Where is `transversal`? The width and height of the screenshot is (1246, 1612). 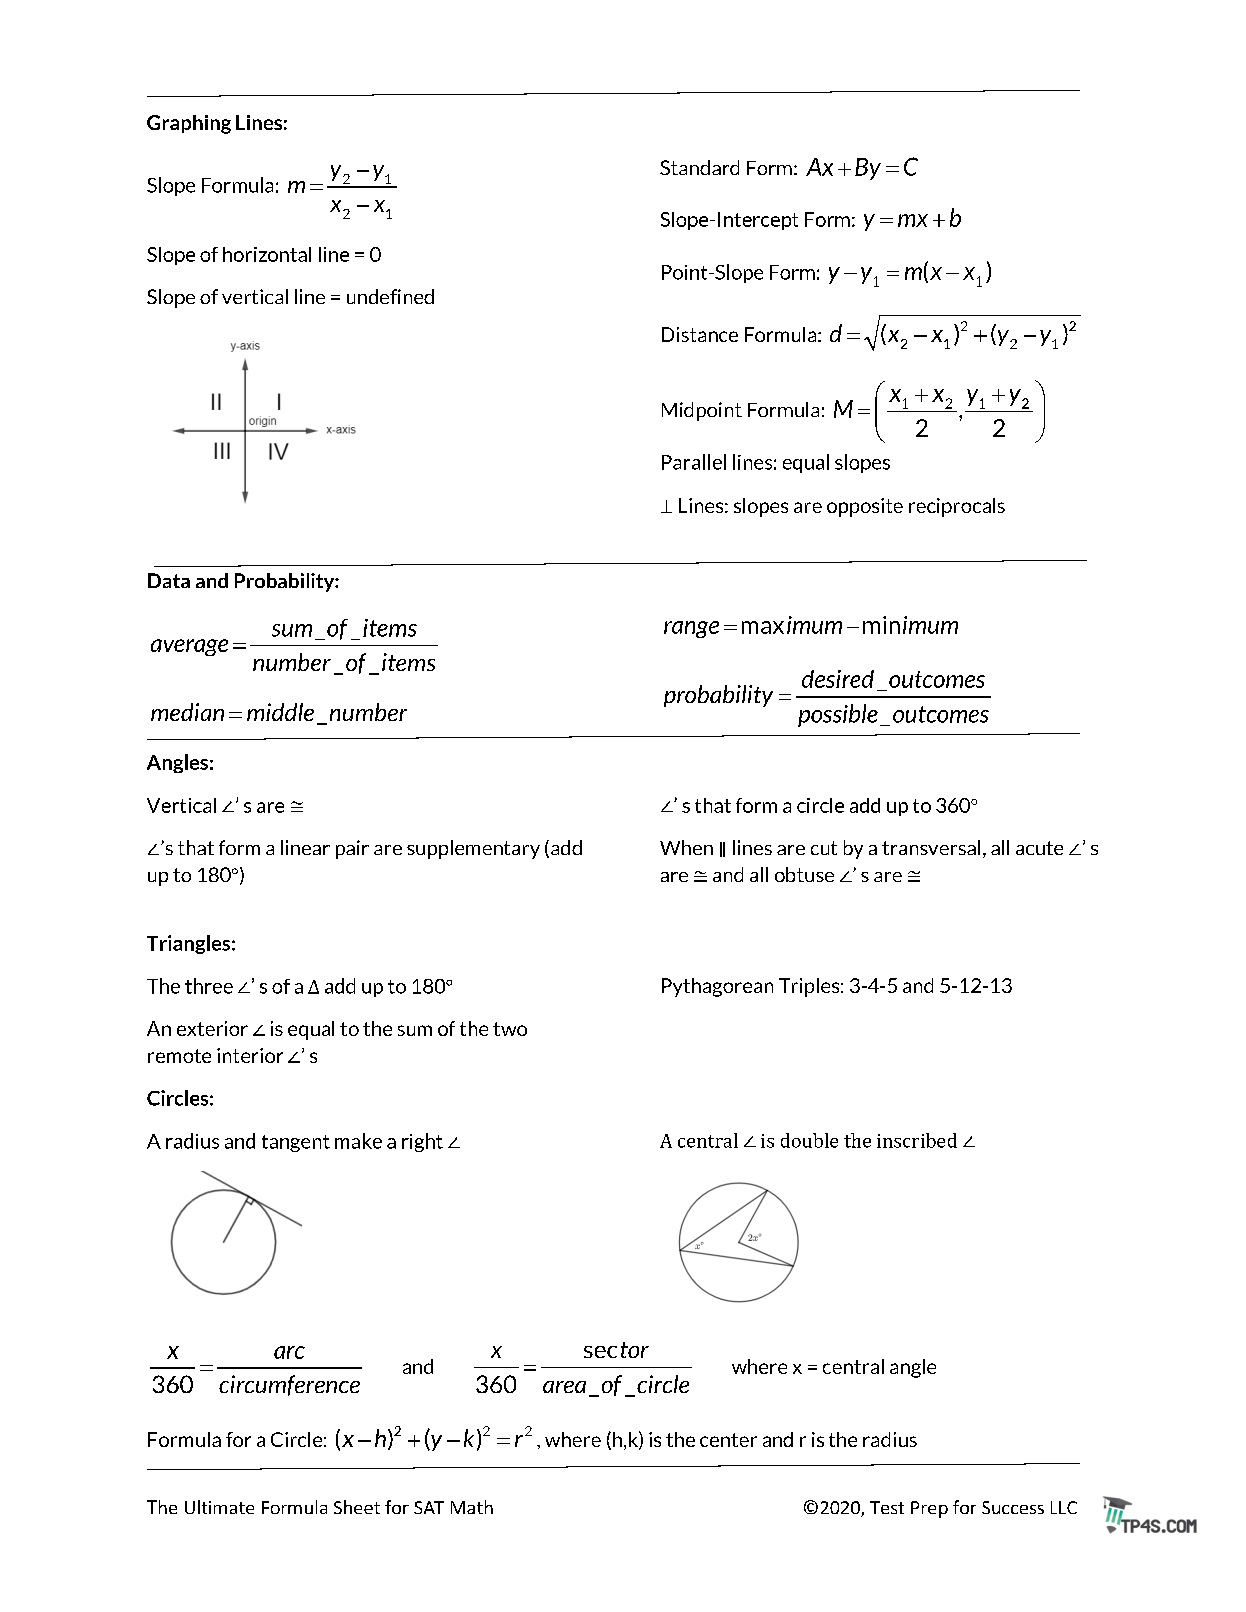 transversal is located at coordinates (931, 847).
